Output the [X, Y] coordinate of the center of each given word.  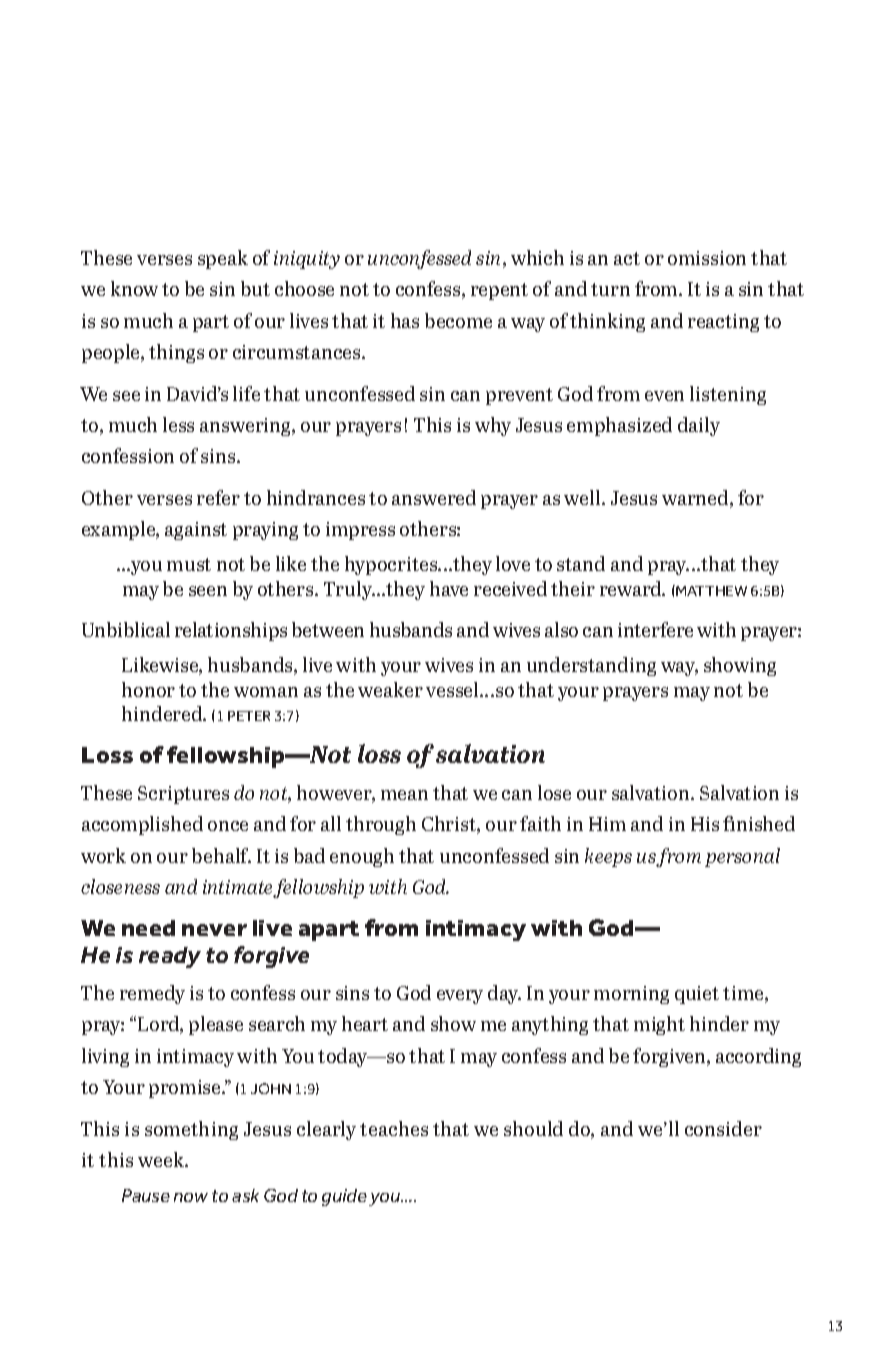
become [458, 320]
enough [362, 857]
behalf [221, 855]
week [162, 1159]
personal [742, 857]
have [449, 588]
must [189, 564]
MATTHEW [710, 590]
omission [707, 258]
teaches [394, 1128]
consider [723, 1128]
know [134, 288]
